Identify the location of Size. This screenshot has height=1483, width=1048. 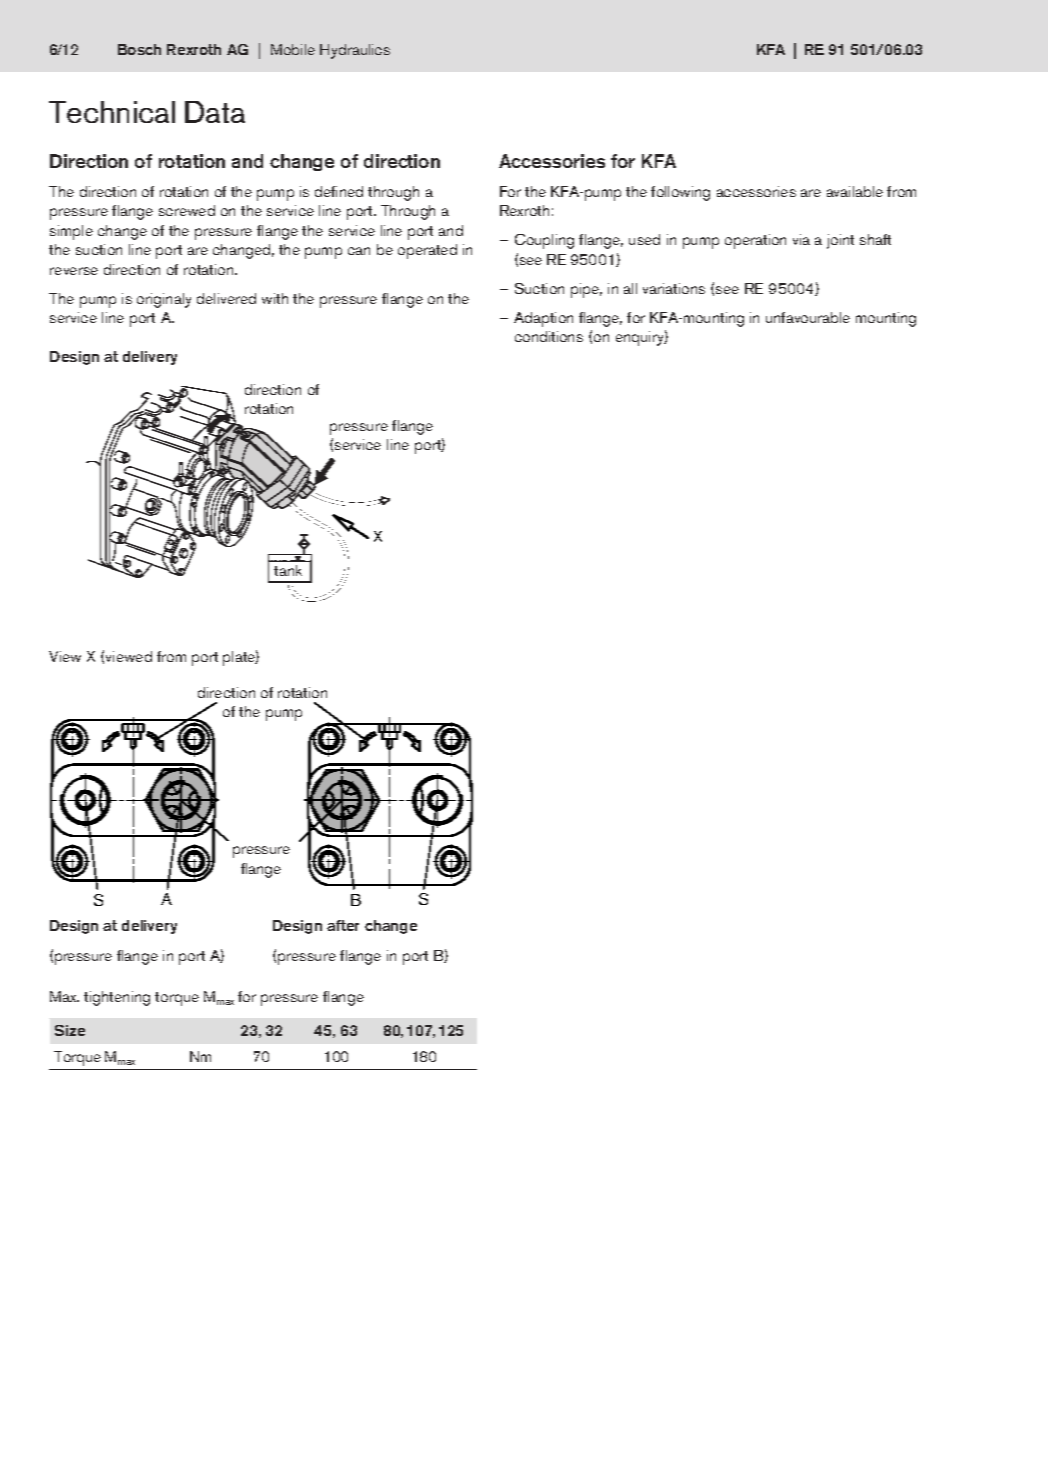
(70, 1030).
